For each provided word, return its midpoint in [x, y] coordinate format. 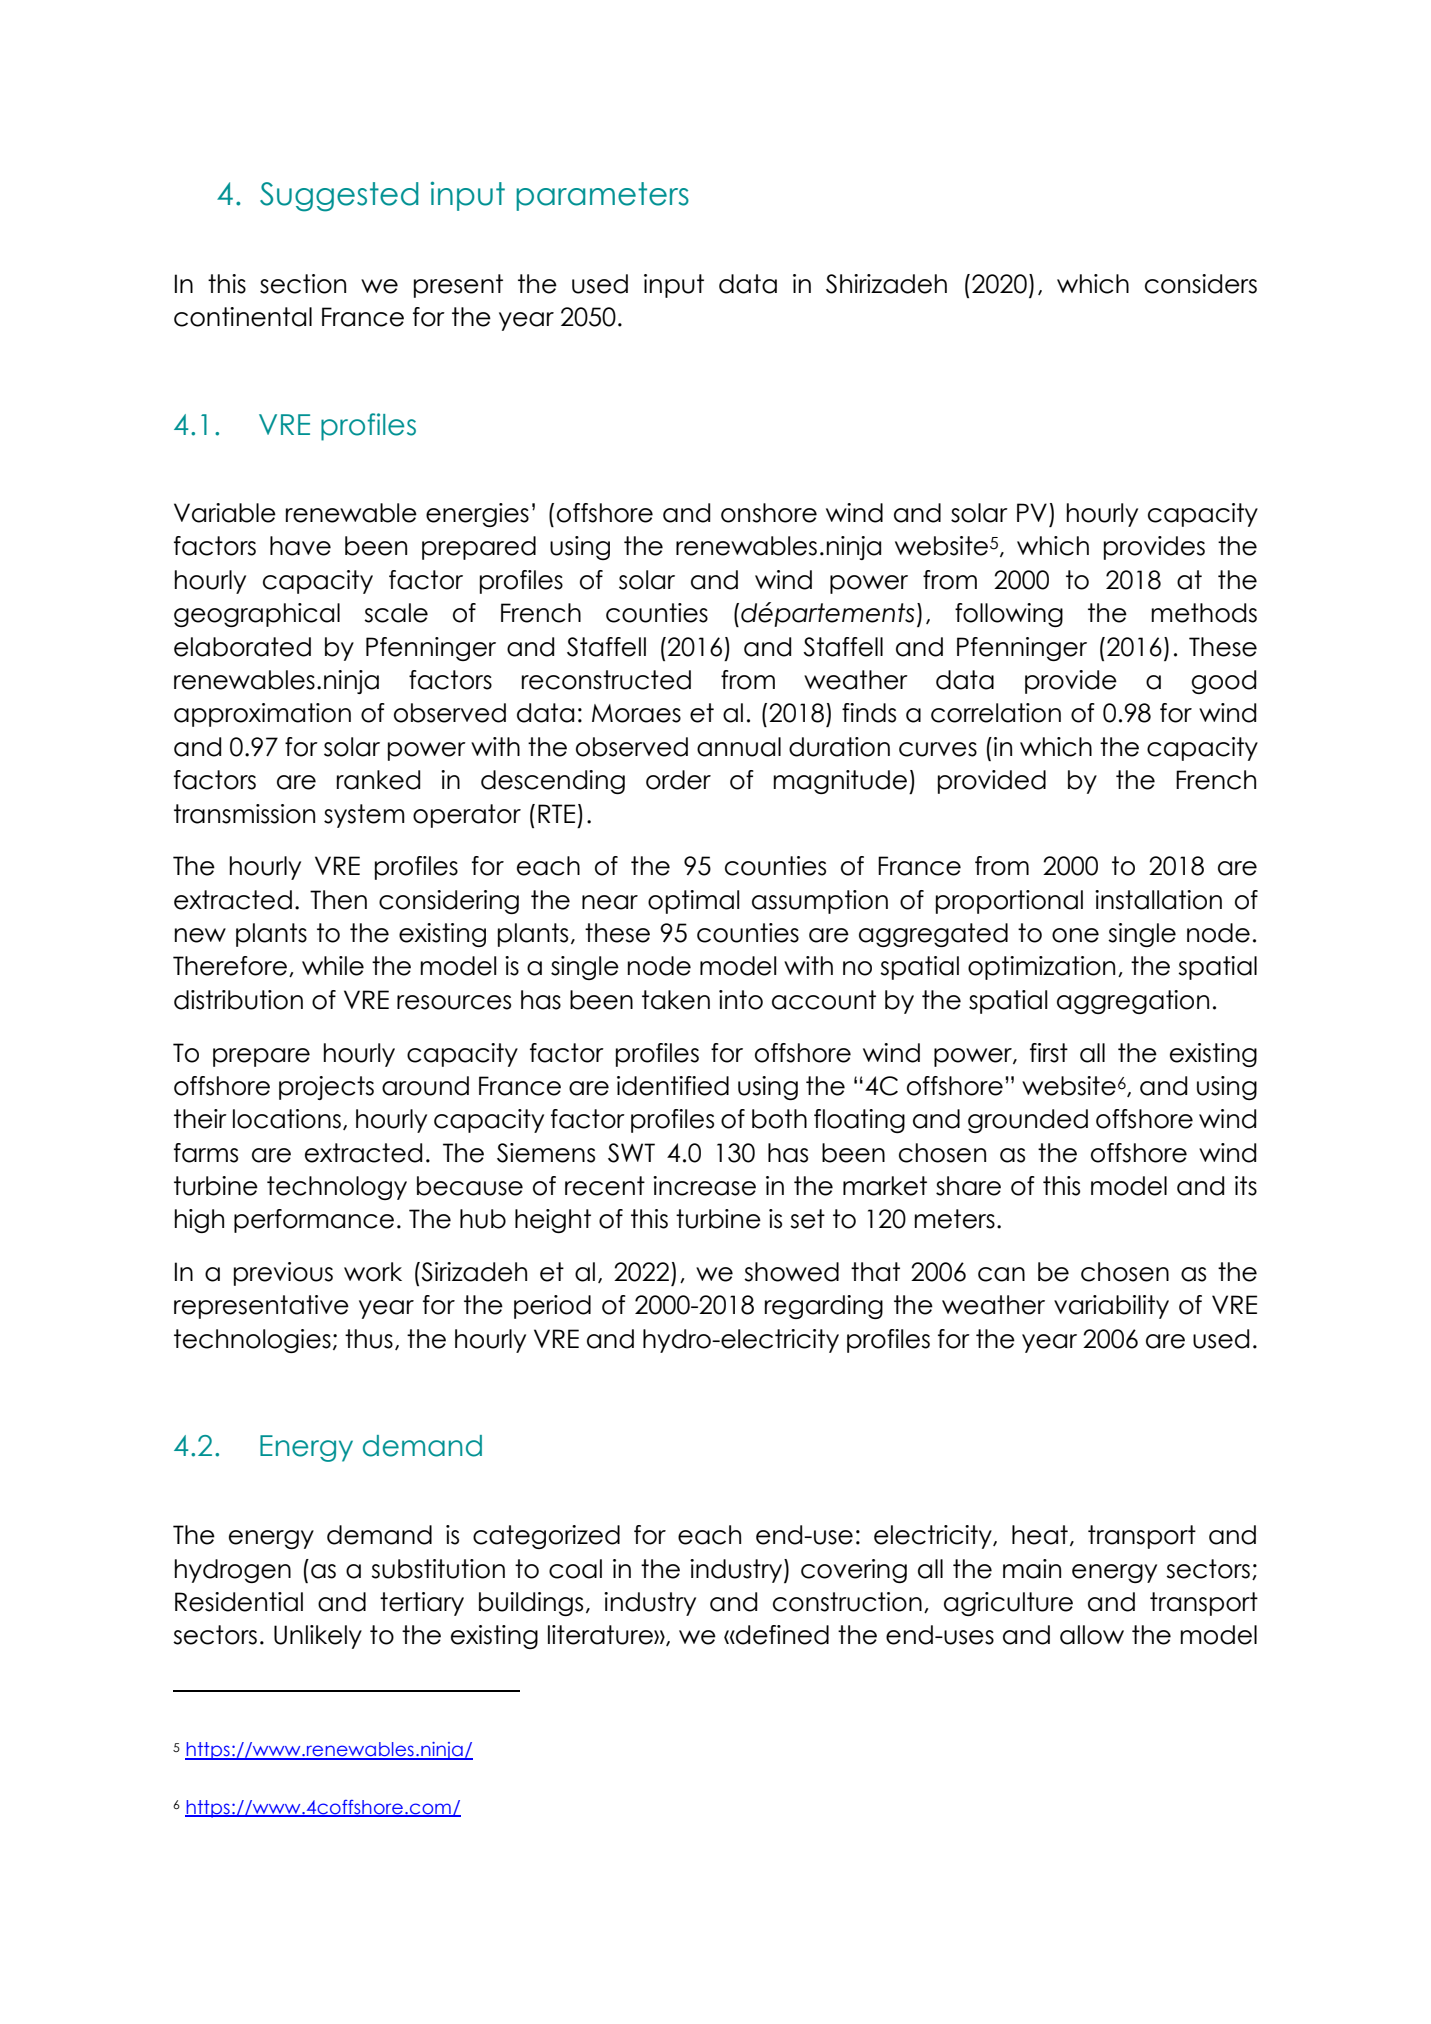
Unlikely [318, 1637]
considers [1201, 284]
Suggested [339, 197]
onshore [769, 513]
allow [1092, 1635]
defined [781, 1635]
